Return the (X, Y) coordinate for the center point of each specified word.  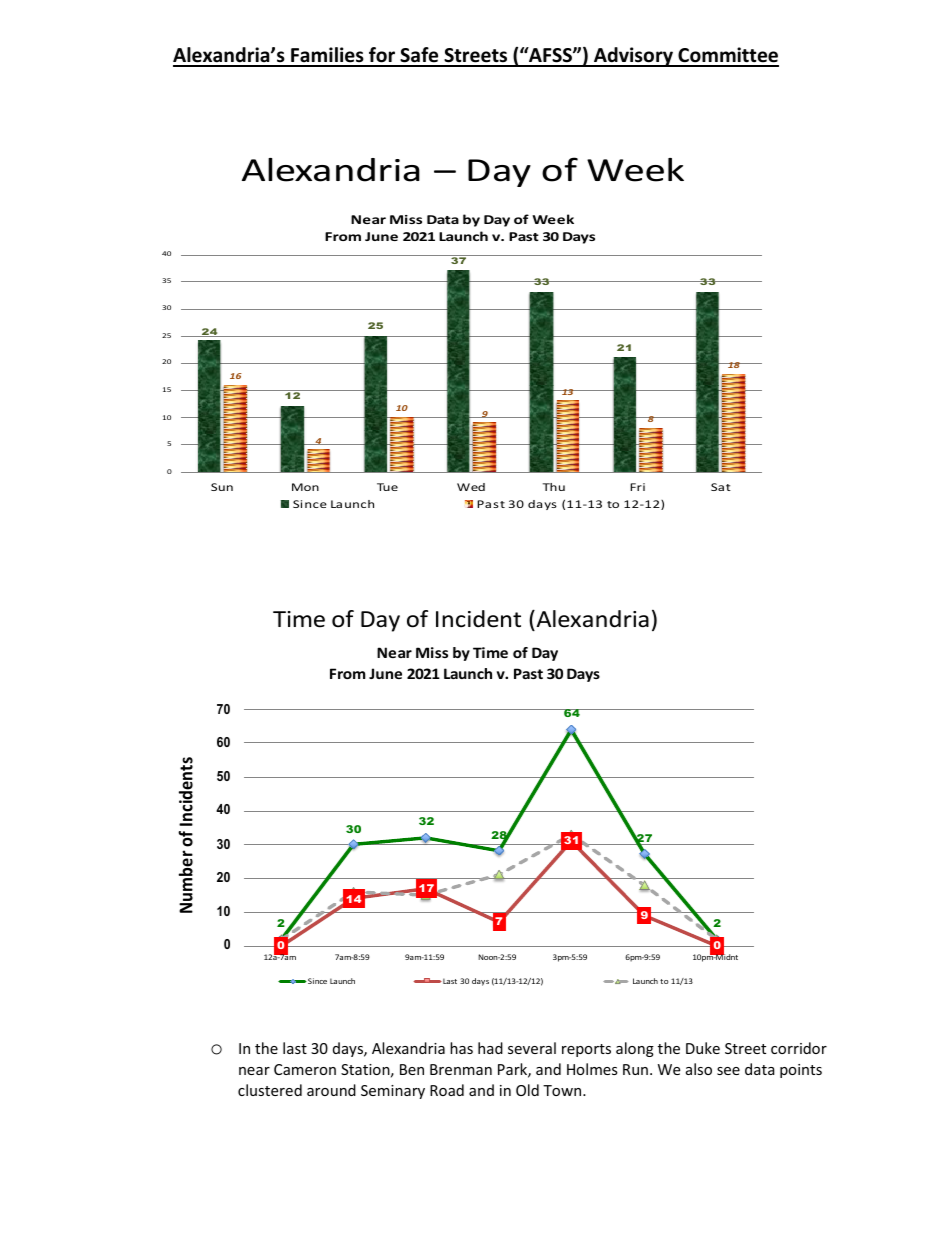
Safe (419, 56)
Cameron (305, 1069)
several (532, 1048)
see (728, 1071)
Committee (727, 56)
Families (327, 56)
